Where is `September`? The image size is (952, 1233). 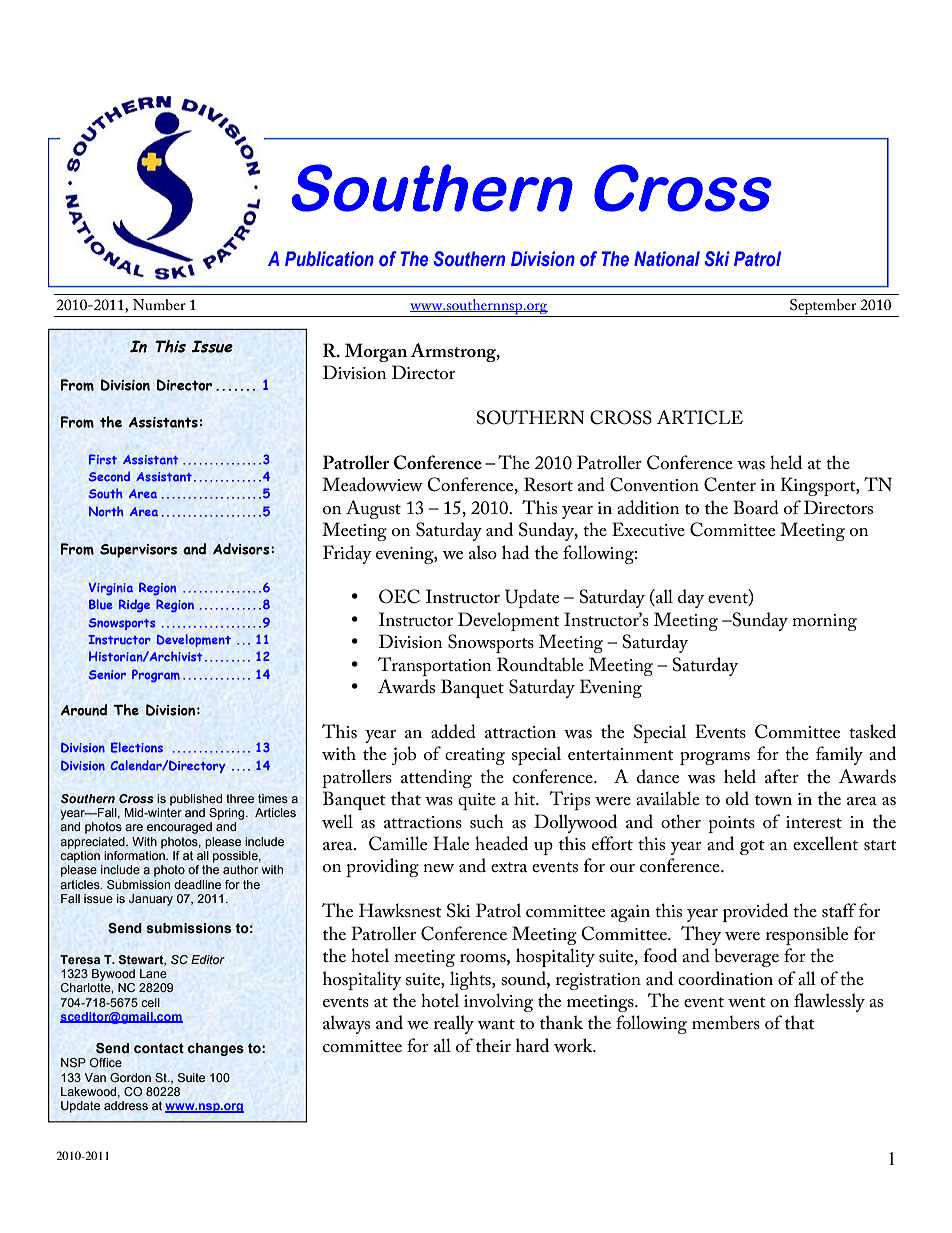
September is located at coordinates (823, 308).
